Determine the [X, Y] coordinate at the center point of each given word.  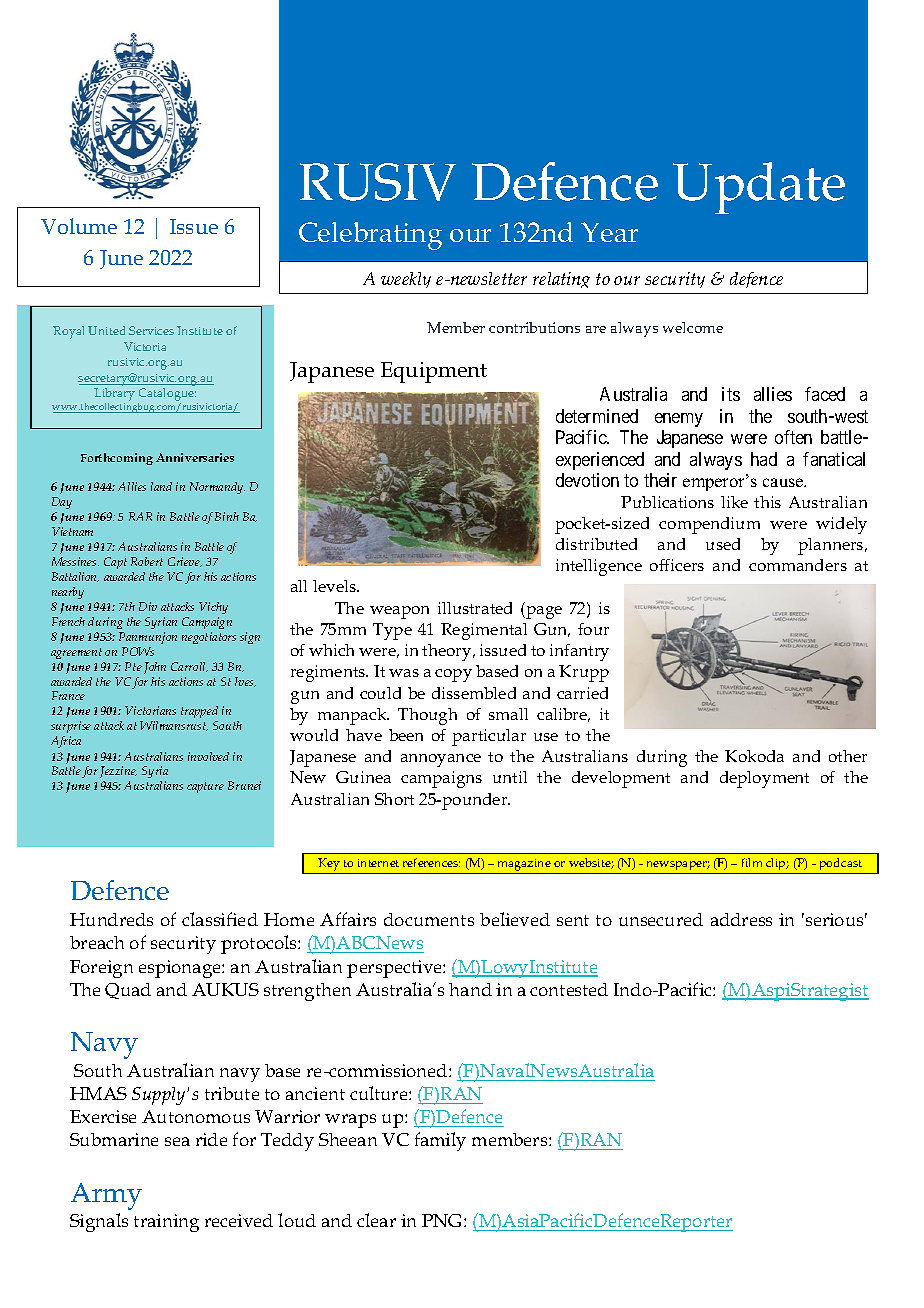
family [440, 1141]
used [723, 544]
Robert [147, 561]
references [431, 862]
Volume [79, 226]
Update [759, 188]
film [752, 862]
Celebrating [370, 236]
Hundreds [111, 919]
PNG [443, 1220]
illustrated [475, 608]
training [166, 1223]
